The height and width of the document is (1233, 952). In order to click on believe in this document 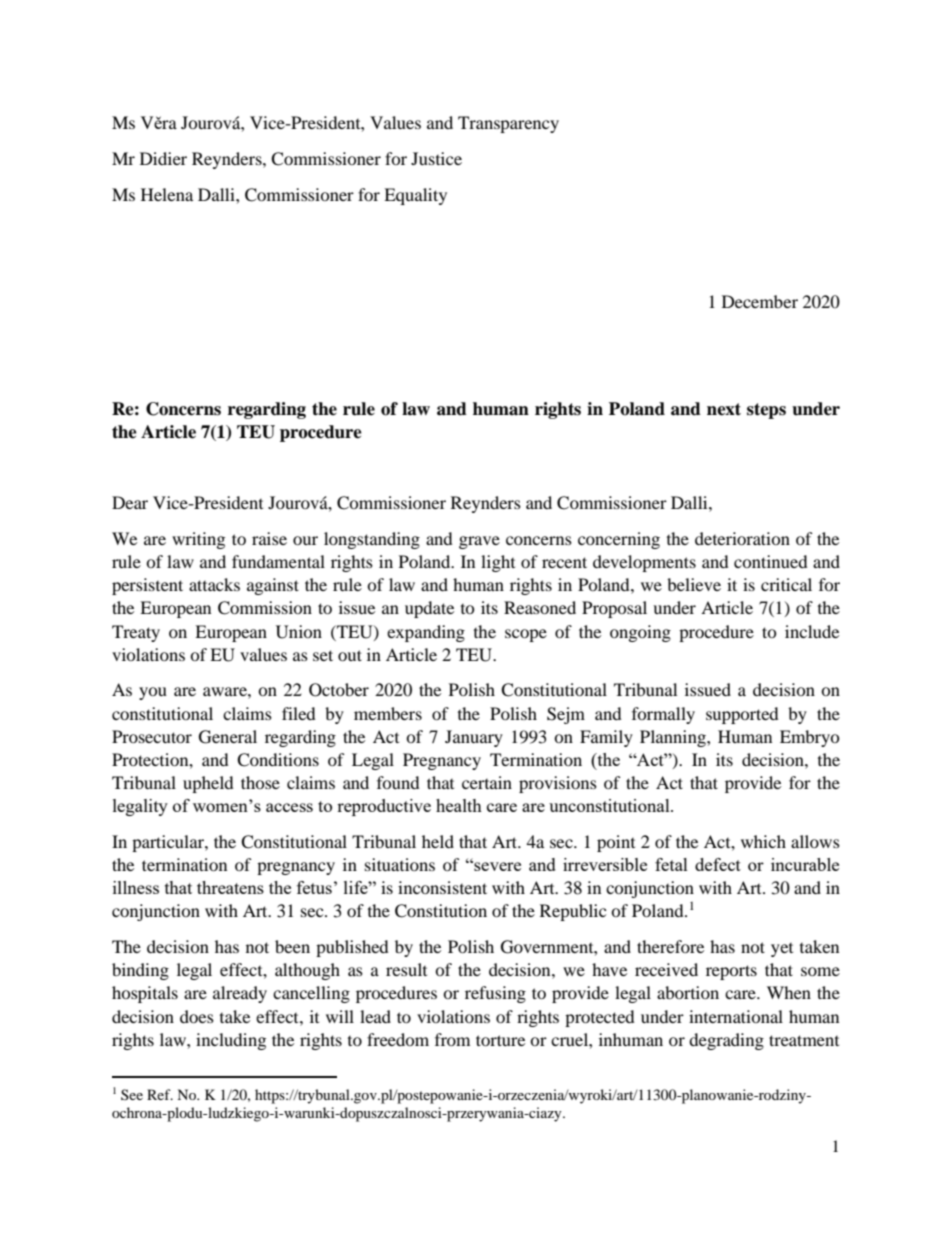, I will do `click(694, 584)`.
